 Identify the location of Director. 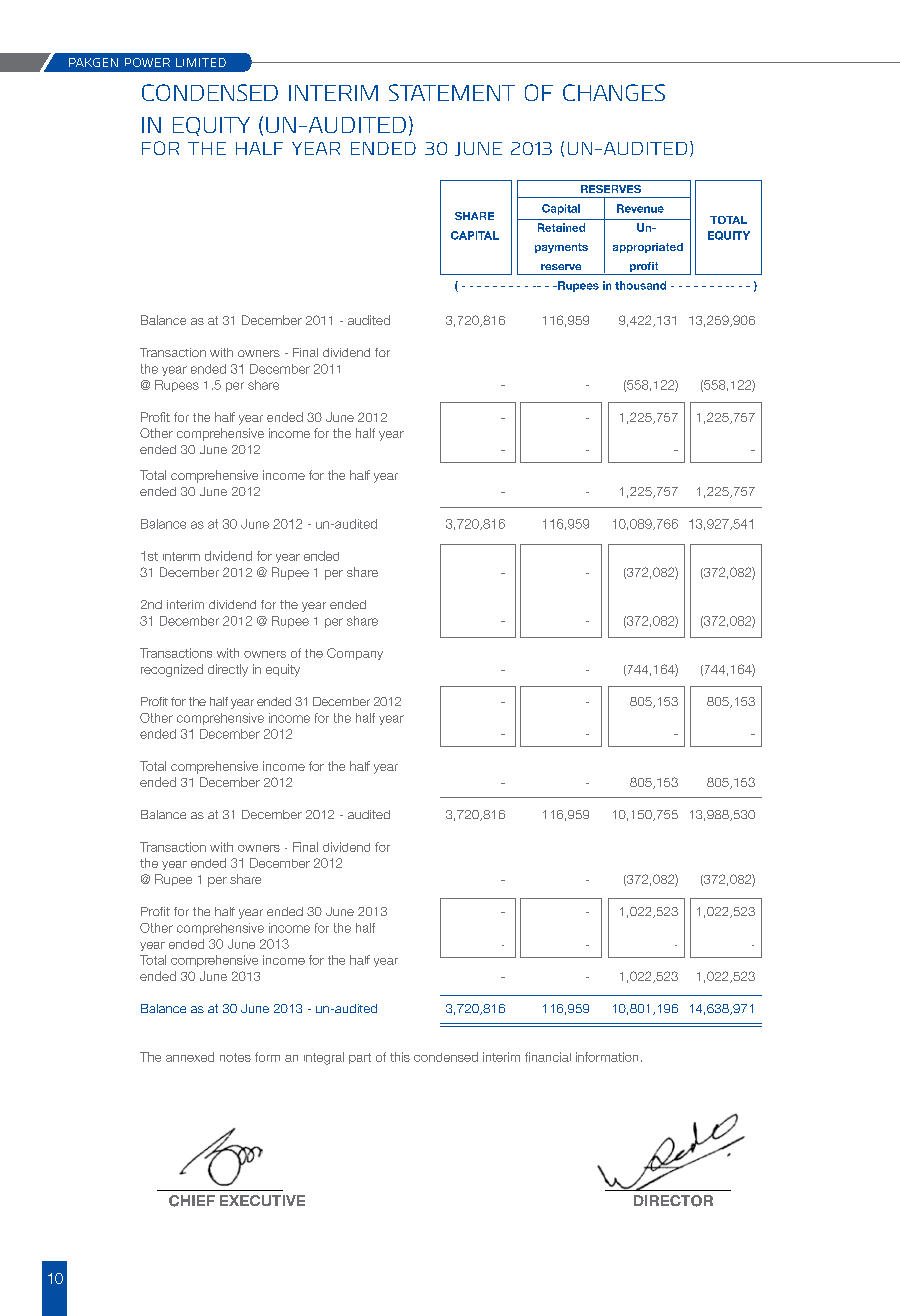
(673, 1201).
